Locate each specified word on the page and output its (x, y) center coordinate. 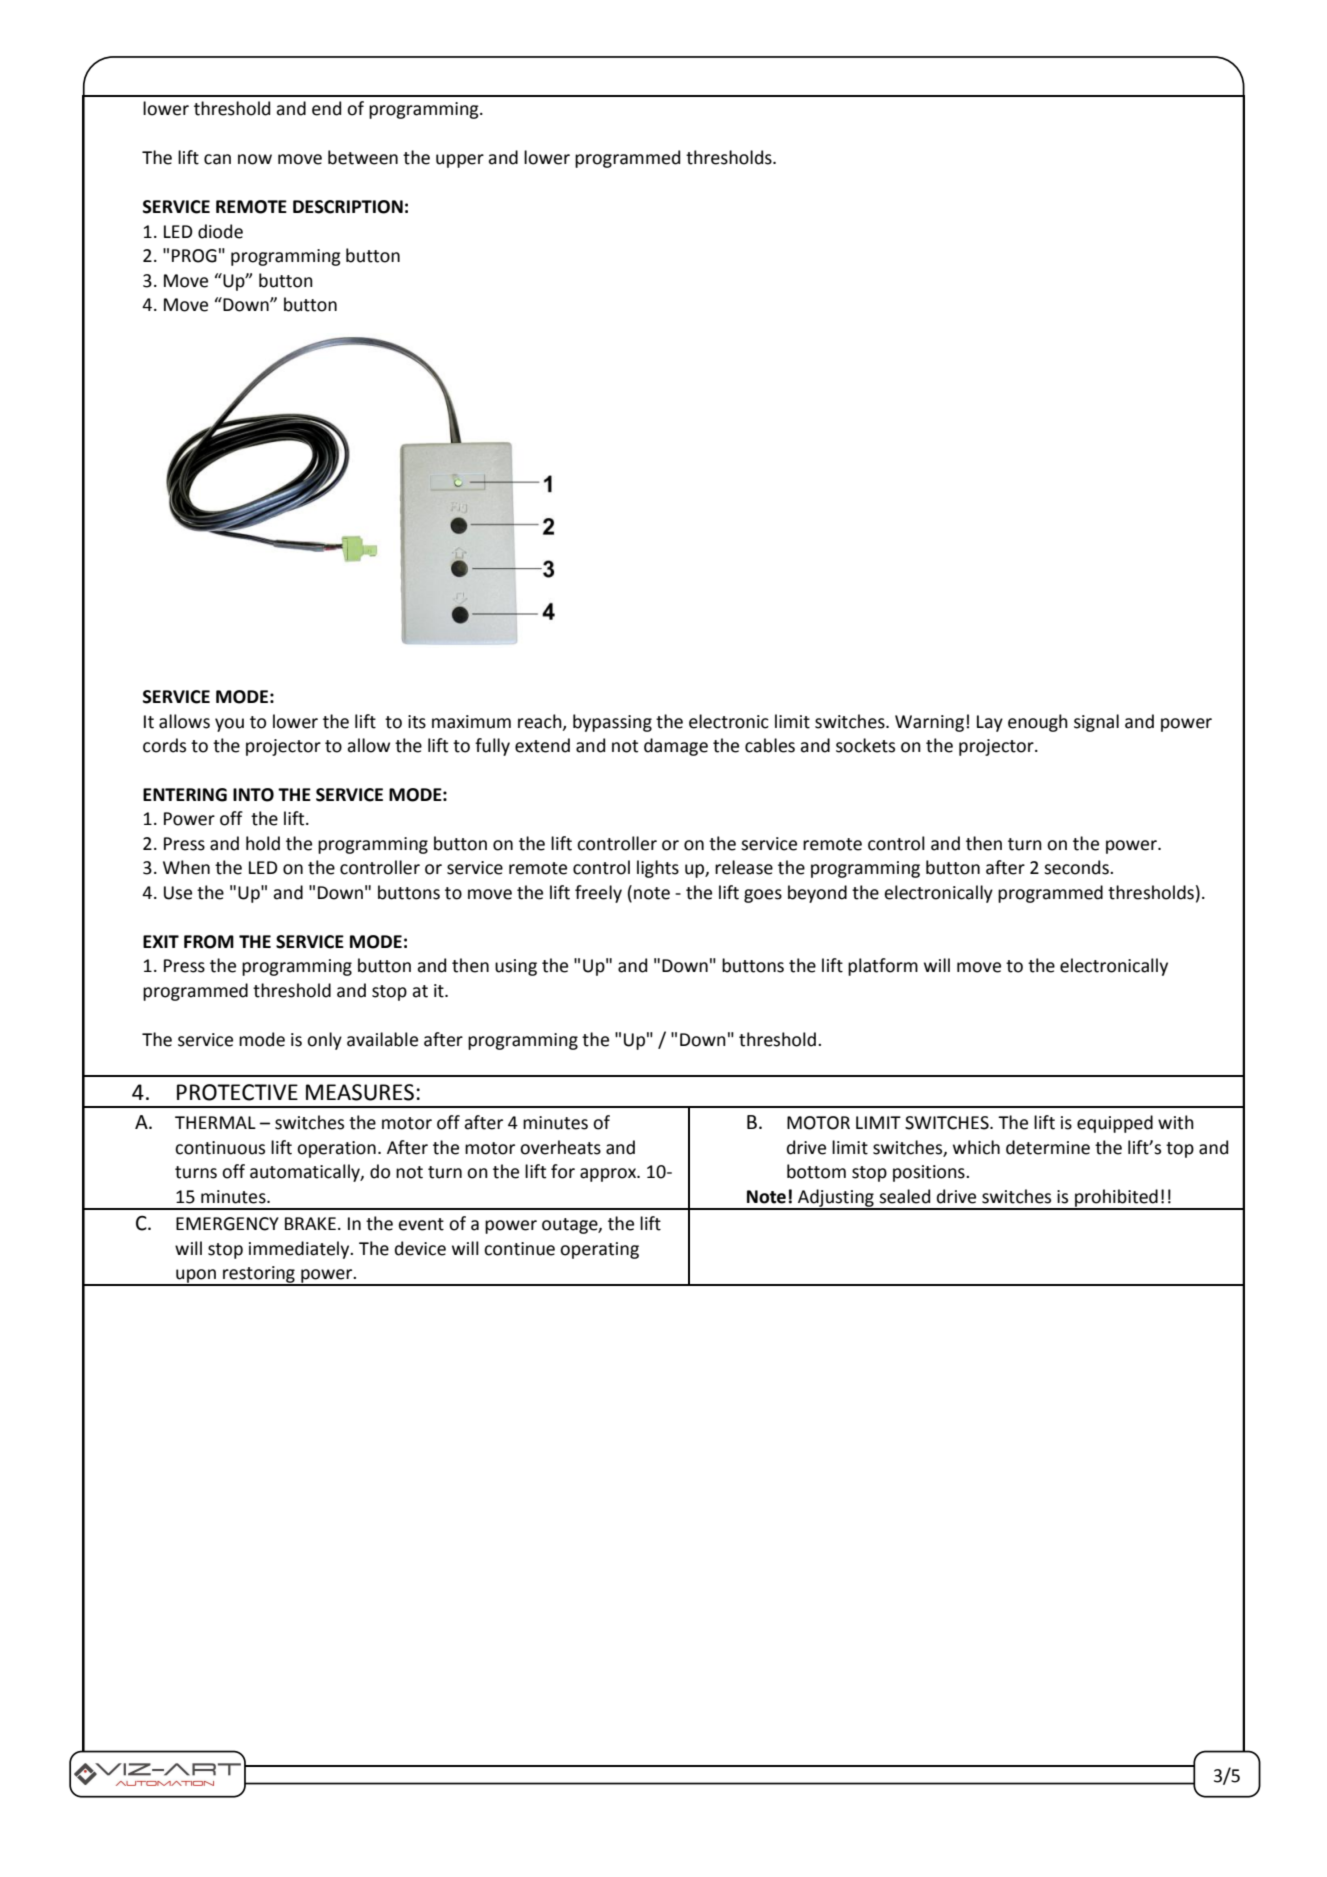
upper (460, 161)
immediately (300, 1250)
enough (1038, 723)
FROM (209, 942)
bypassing (612, 723)
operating (599, 1250)
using (516, 967)
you (229, 725)
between (363, 157)
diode (220, 231)
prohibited (1116, 1199)
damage (676, 747)
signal (1096, 723)
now (255, 159)
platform (883, 967)
